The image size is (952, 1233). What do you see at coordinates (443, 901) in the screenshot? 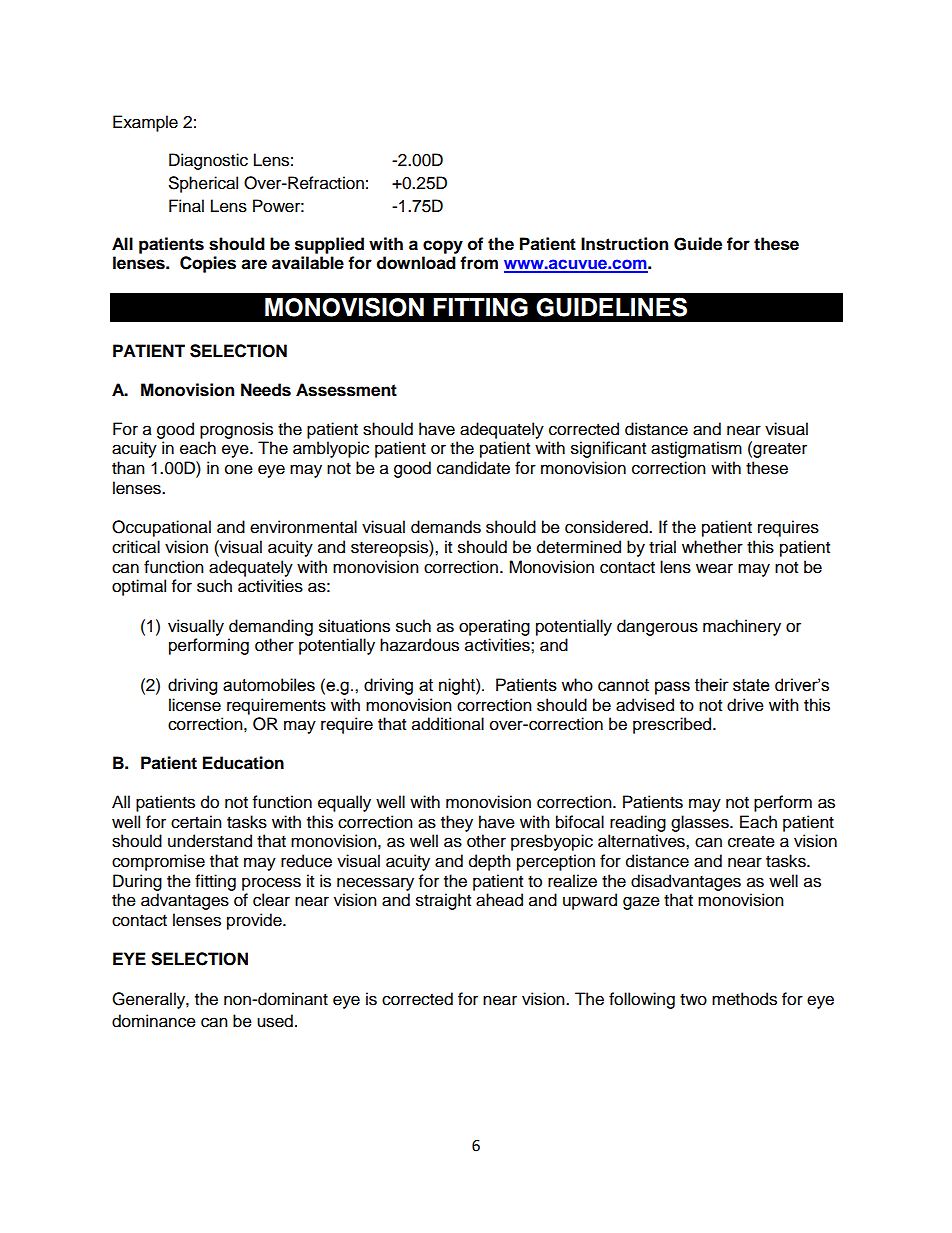
I see `straight` at bounding box center [443, 901].
